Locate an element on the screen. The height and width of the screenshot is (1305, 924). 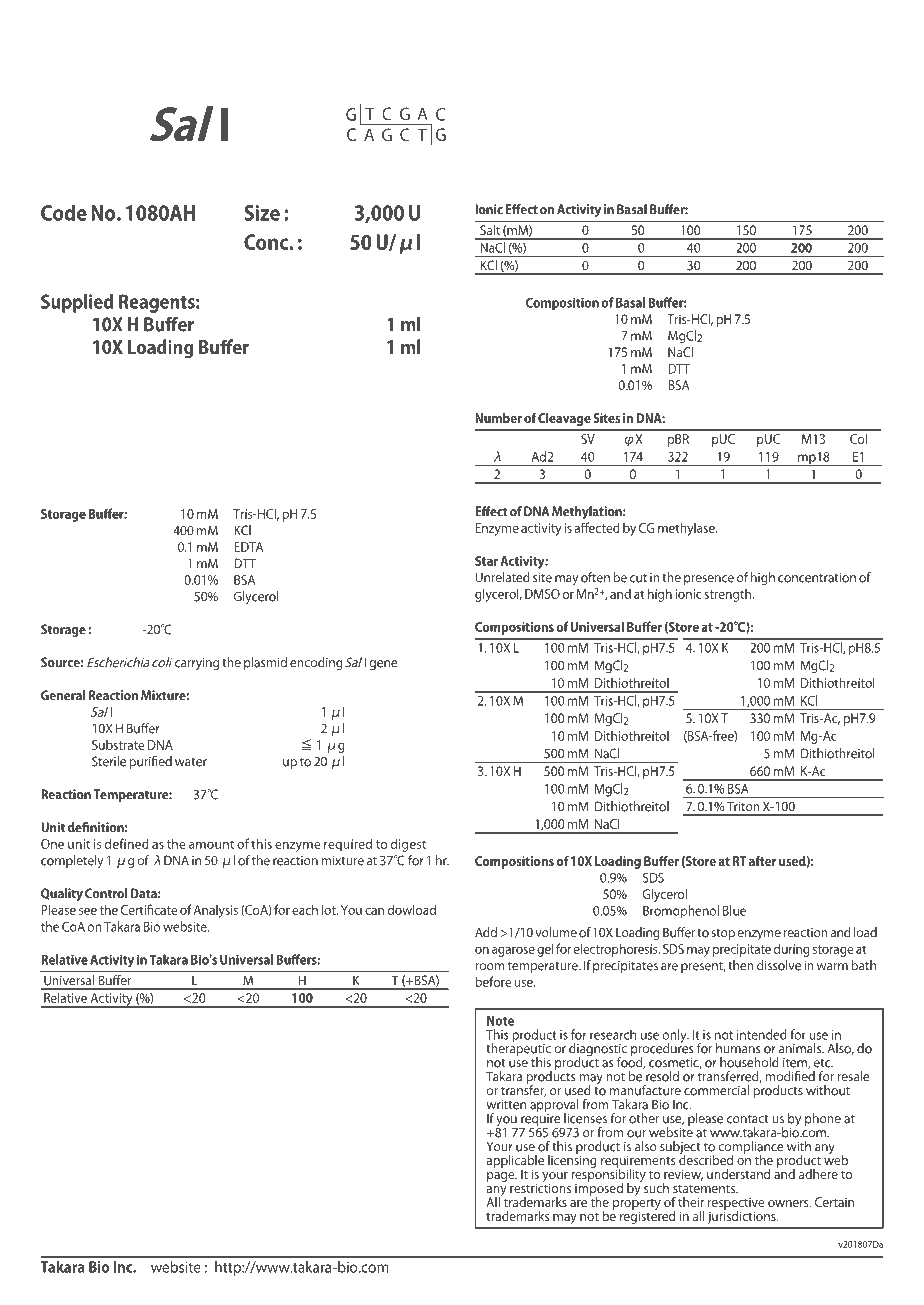
after is located at coordinates (762, 861).
